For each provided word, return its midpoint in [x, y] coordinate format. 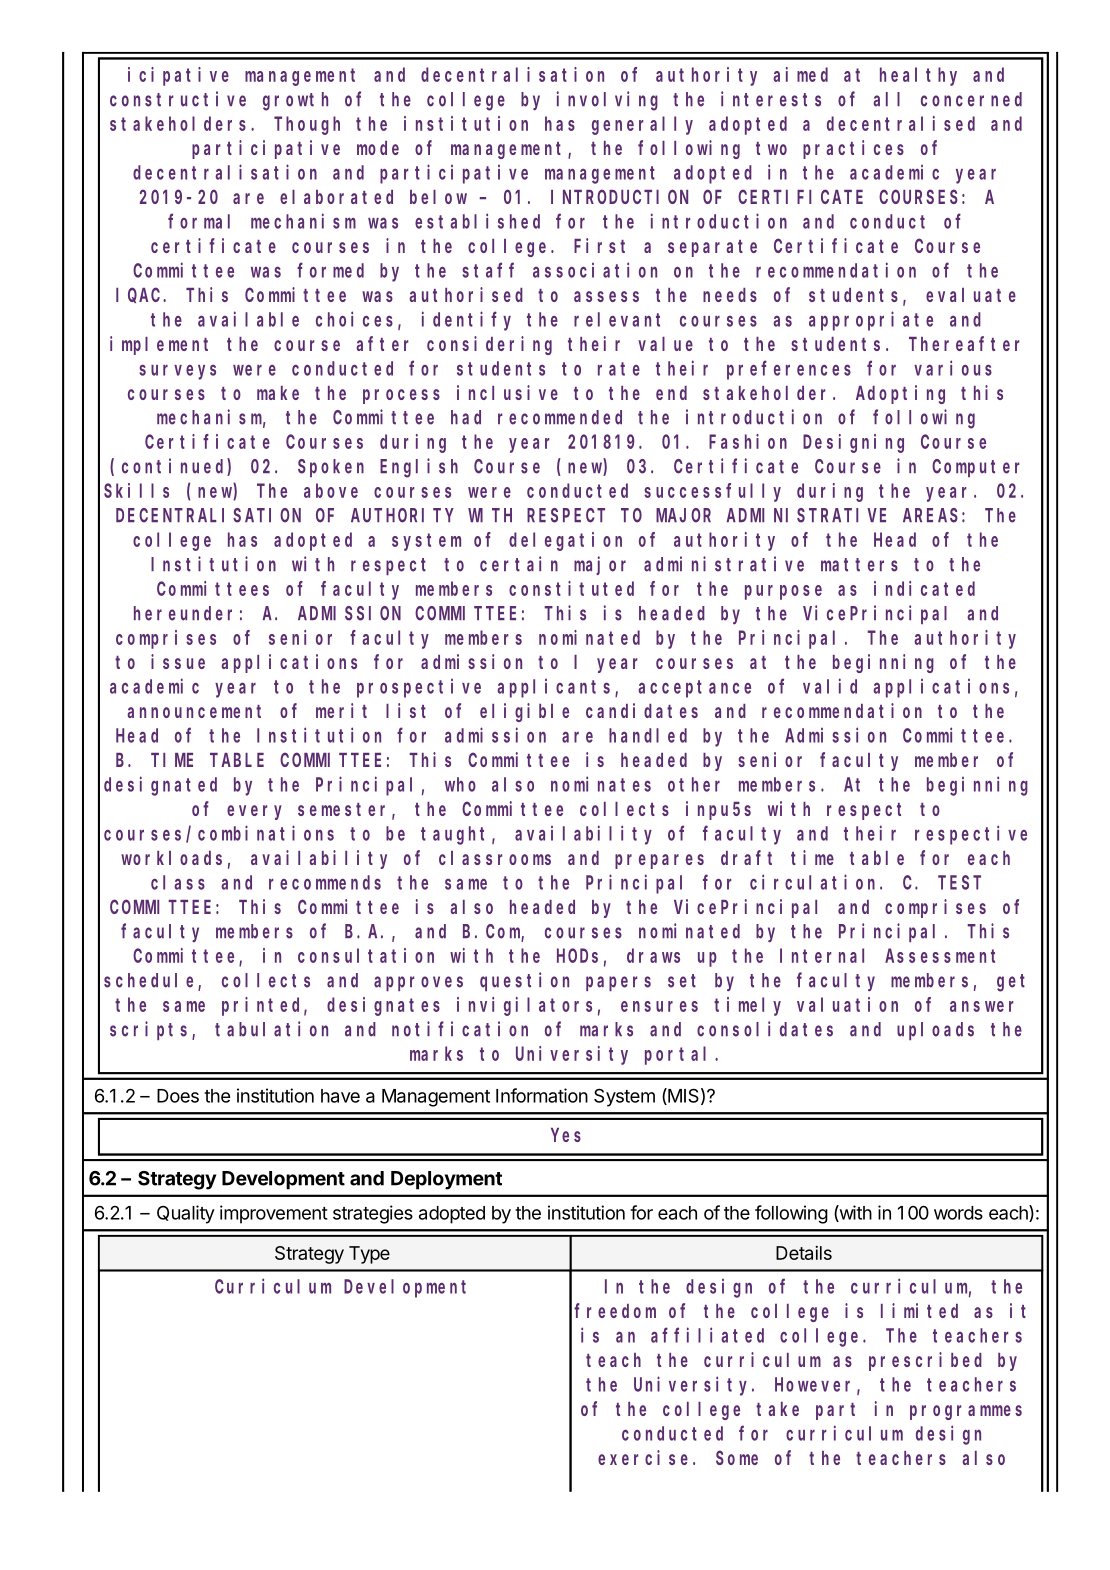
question [524, 981]
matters [859, 565]
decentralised [901, 123]
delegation [565, 541]
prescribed [925, 1361]
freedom [615, 1310]
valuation [847, 1004]
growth [295, 101]
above [331, 490]
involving [607, 101]
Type [369, 1255]
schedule [151, 981]
